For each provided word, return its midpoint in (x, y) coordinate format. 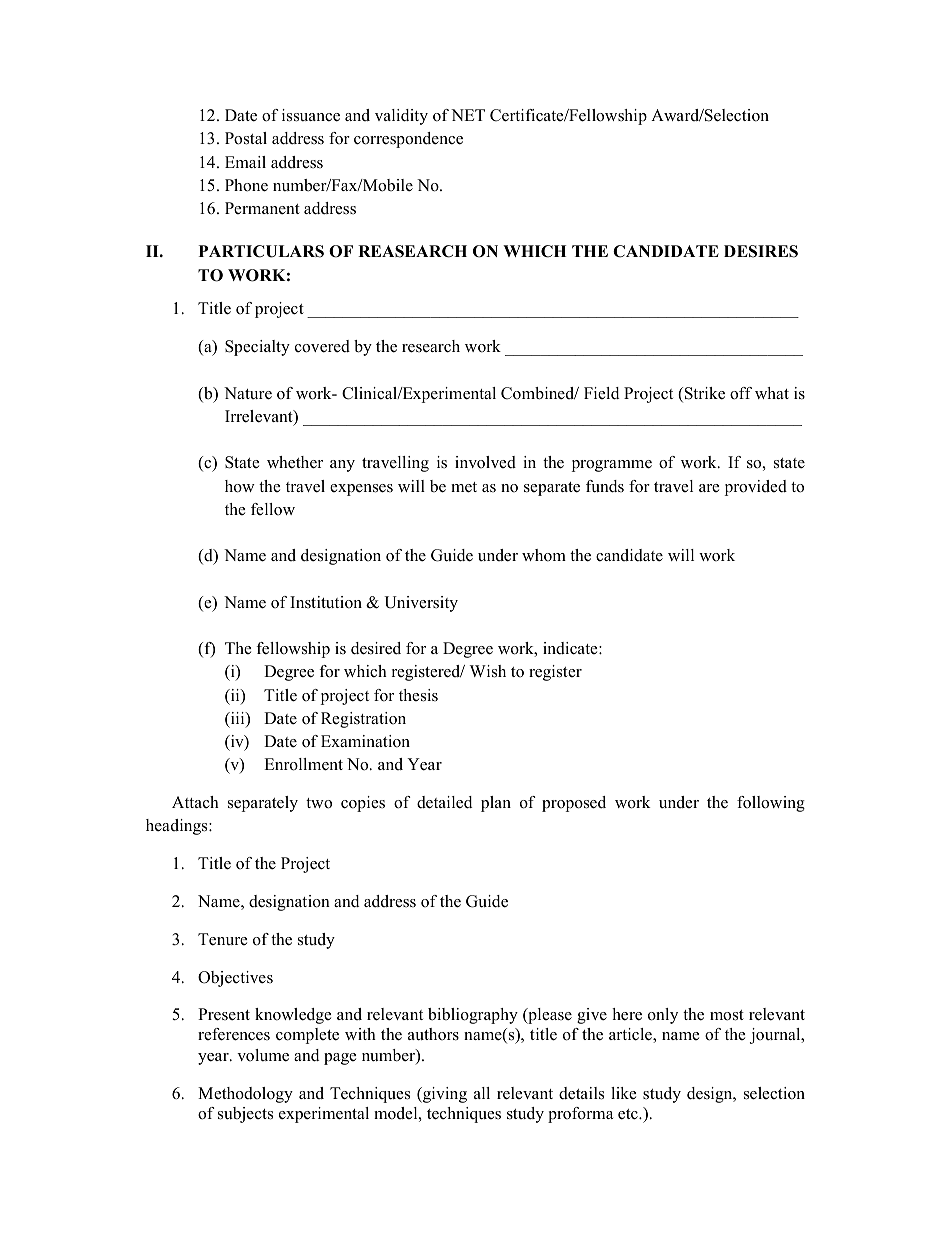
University (421, 604)
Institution (326, 602)
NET (468, 115)
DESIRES (761, 251)
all (482, 1093)
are (709, 488)
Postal (246, 138)
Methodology (245, 1095)
